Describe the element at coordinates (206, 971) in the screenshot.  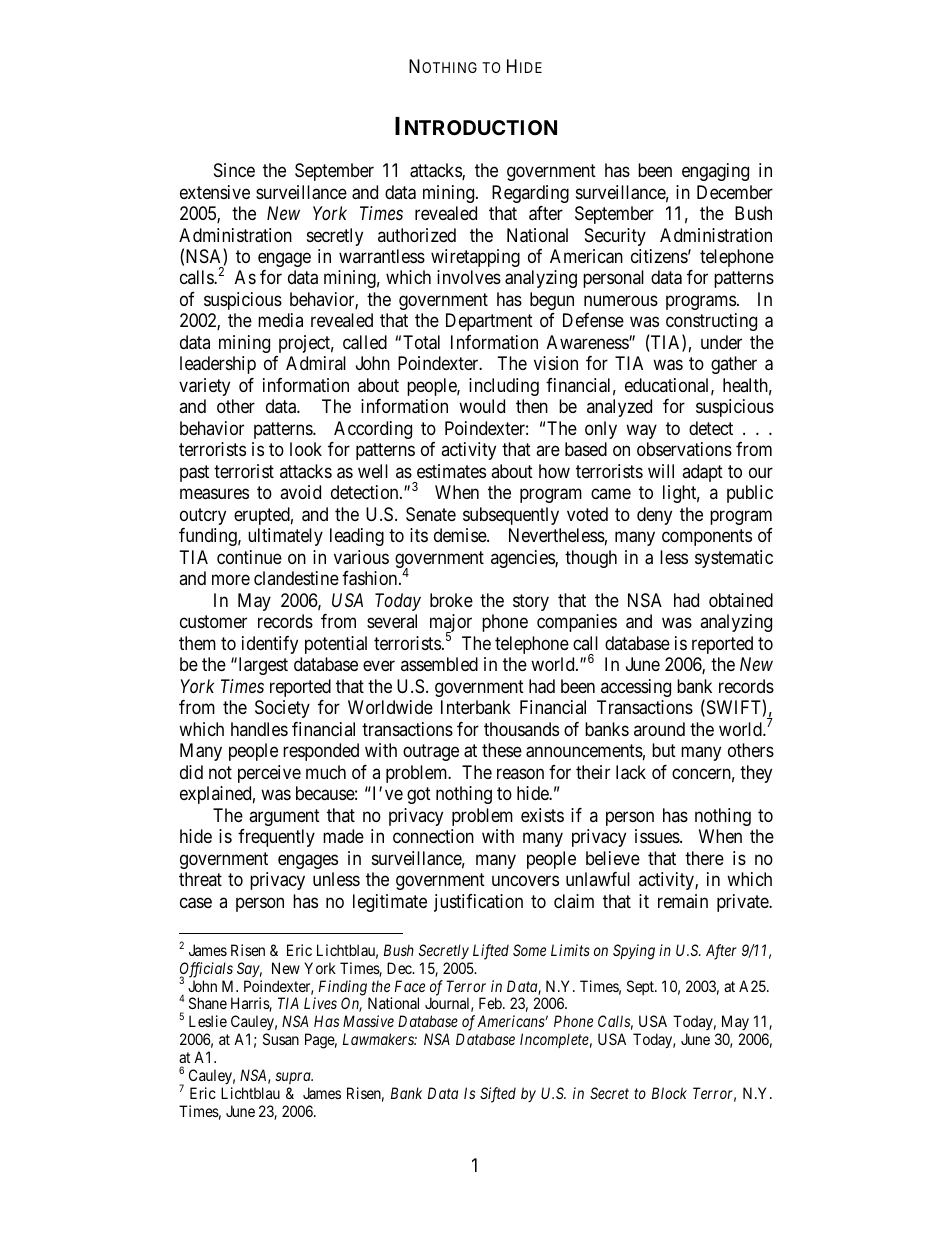
I see `Officials` at that location.
